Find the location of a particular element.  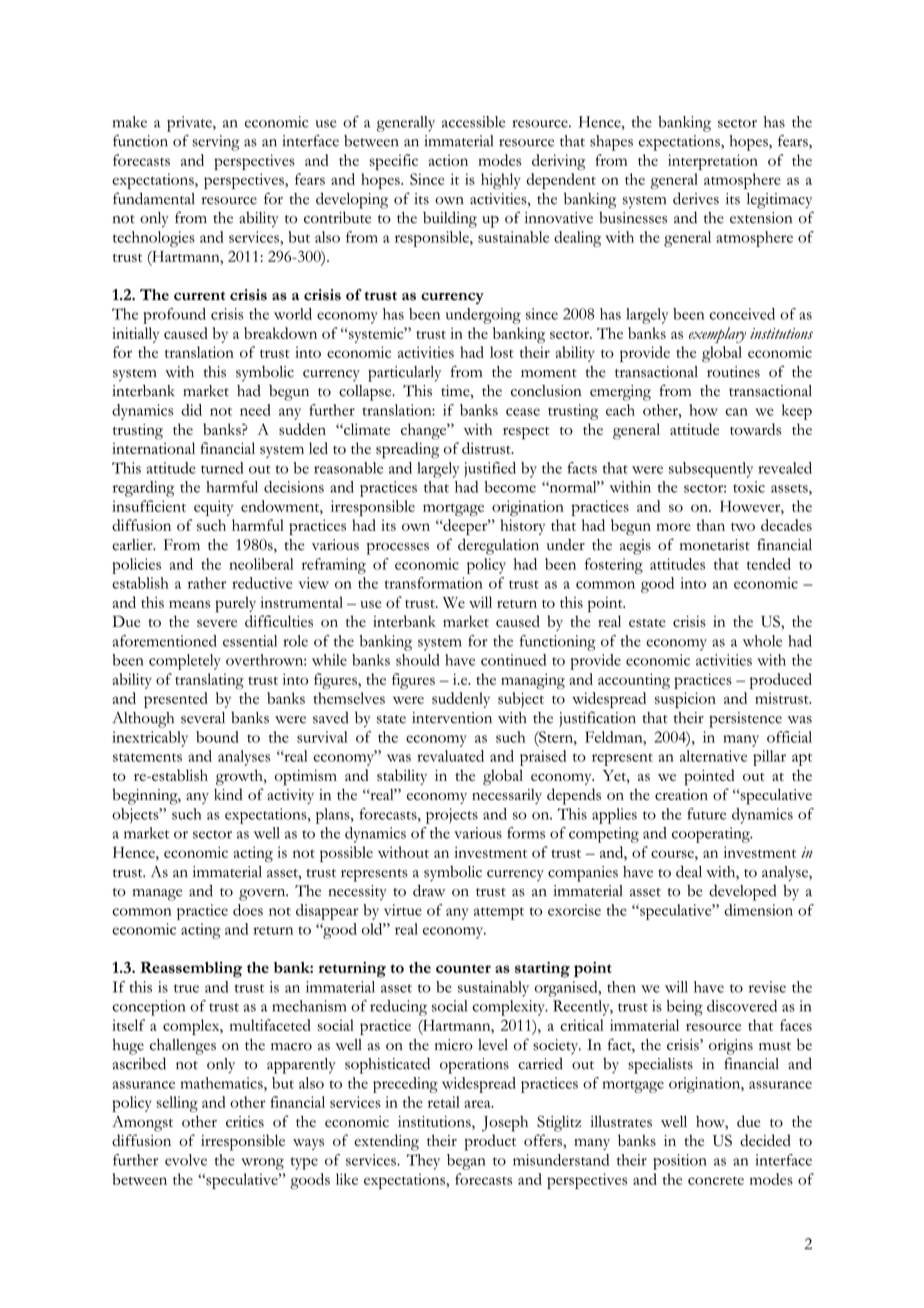

accessible is located at coordinates (473, 122).
